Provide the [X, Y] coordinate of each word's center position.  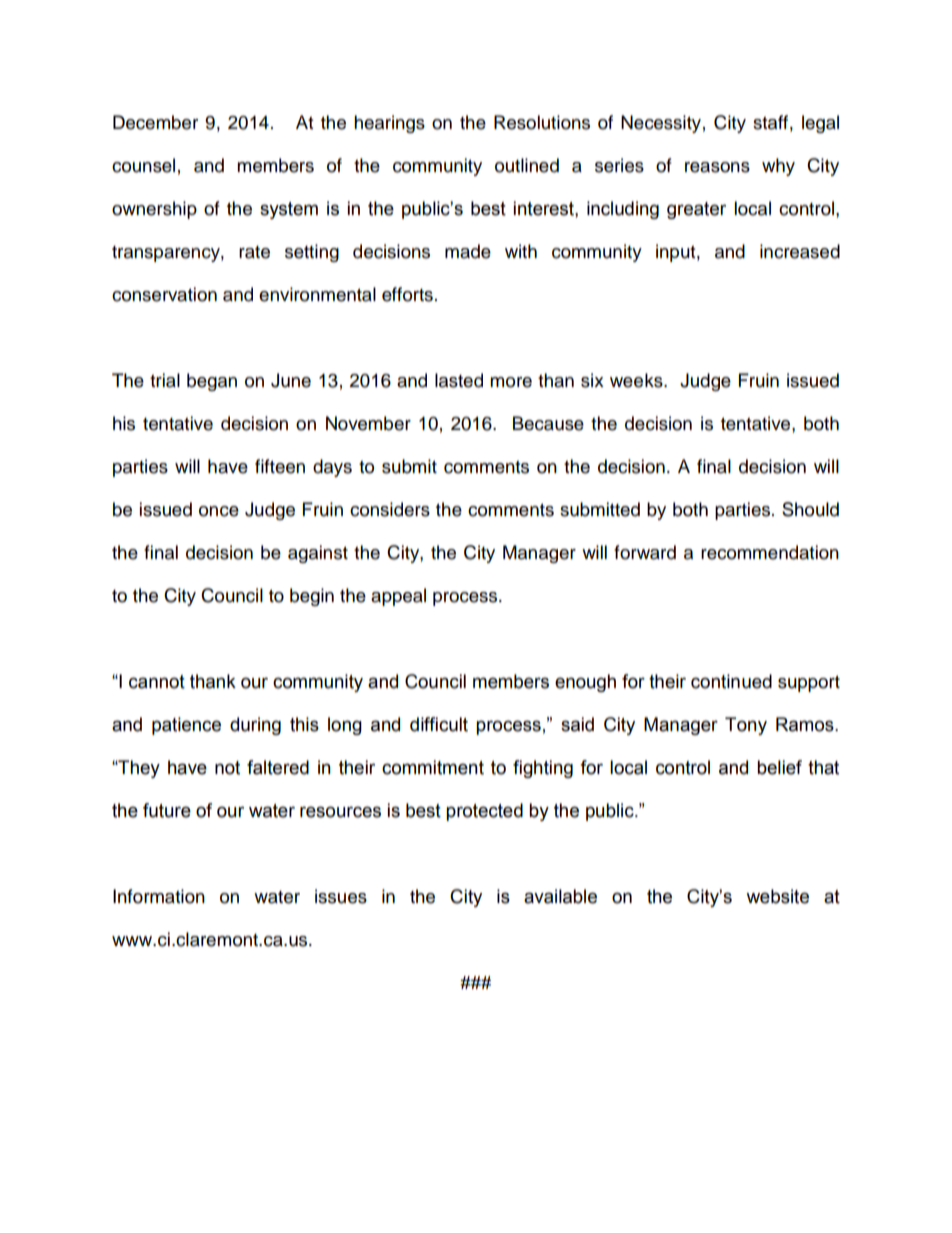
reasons [717, 167]
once [219, 511]
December [155, 122]
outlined [527, 165]
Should [810, 509]
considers [390, 509]
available [560, 896]
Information [159, 896]
